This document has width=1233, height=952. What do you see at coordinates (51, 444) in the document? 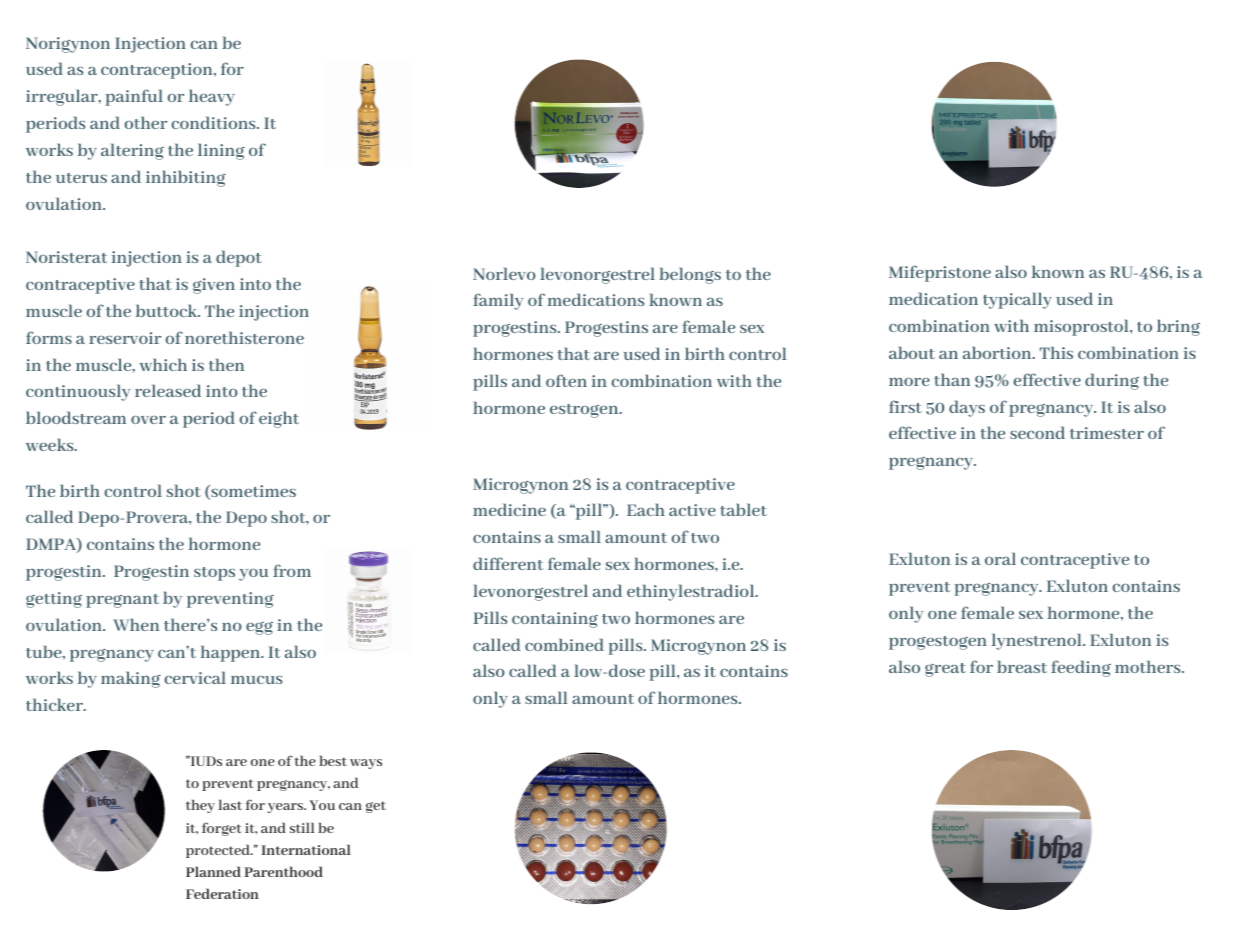
I see `weeks` at bounding box center [51, 444].
